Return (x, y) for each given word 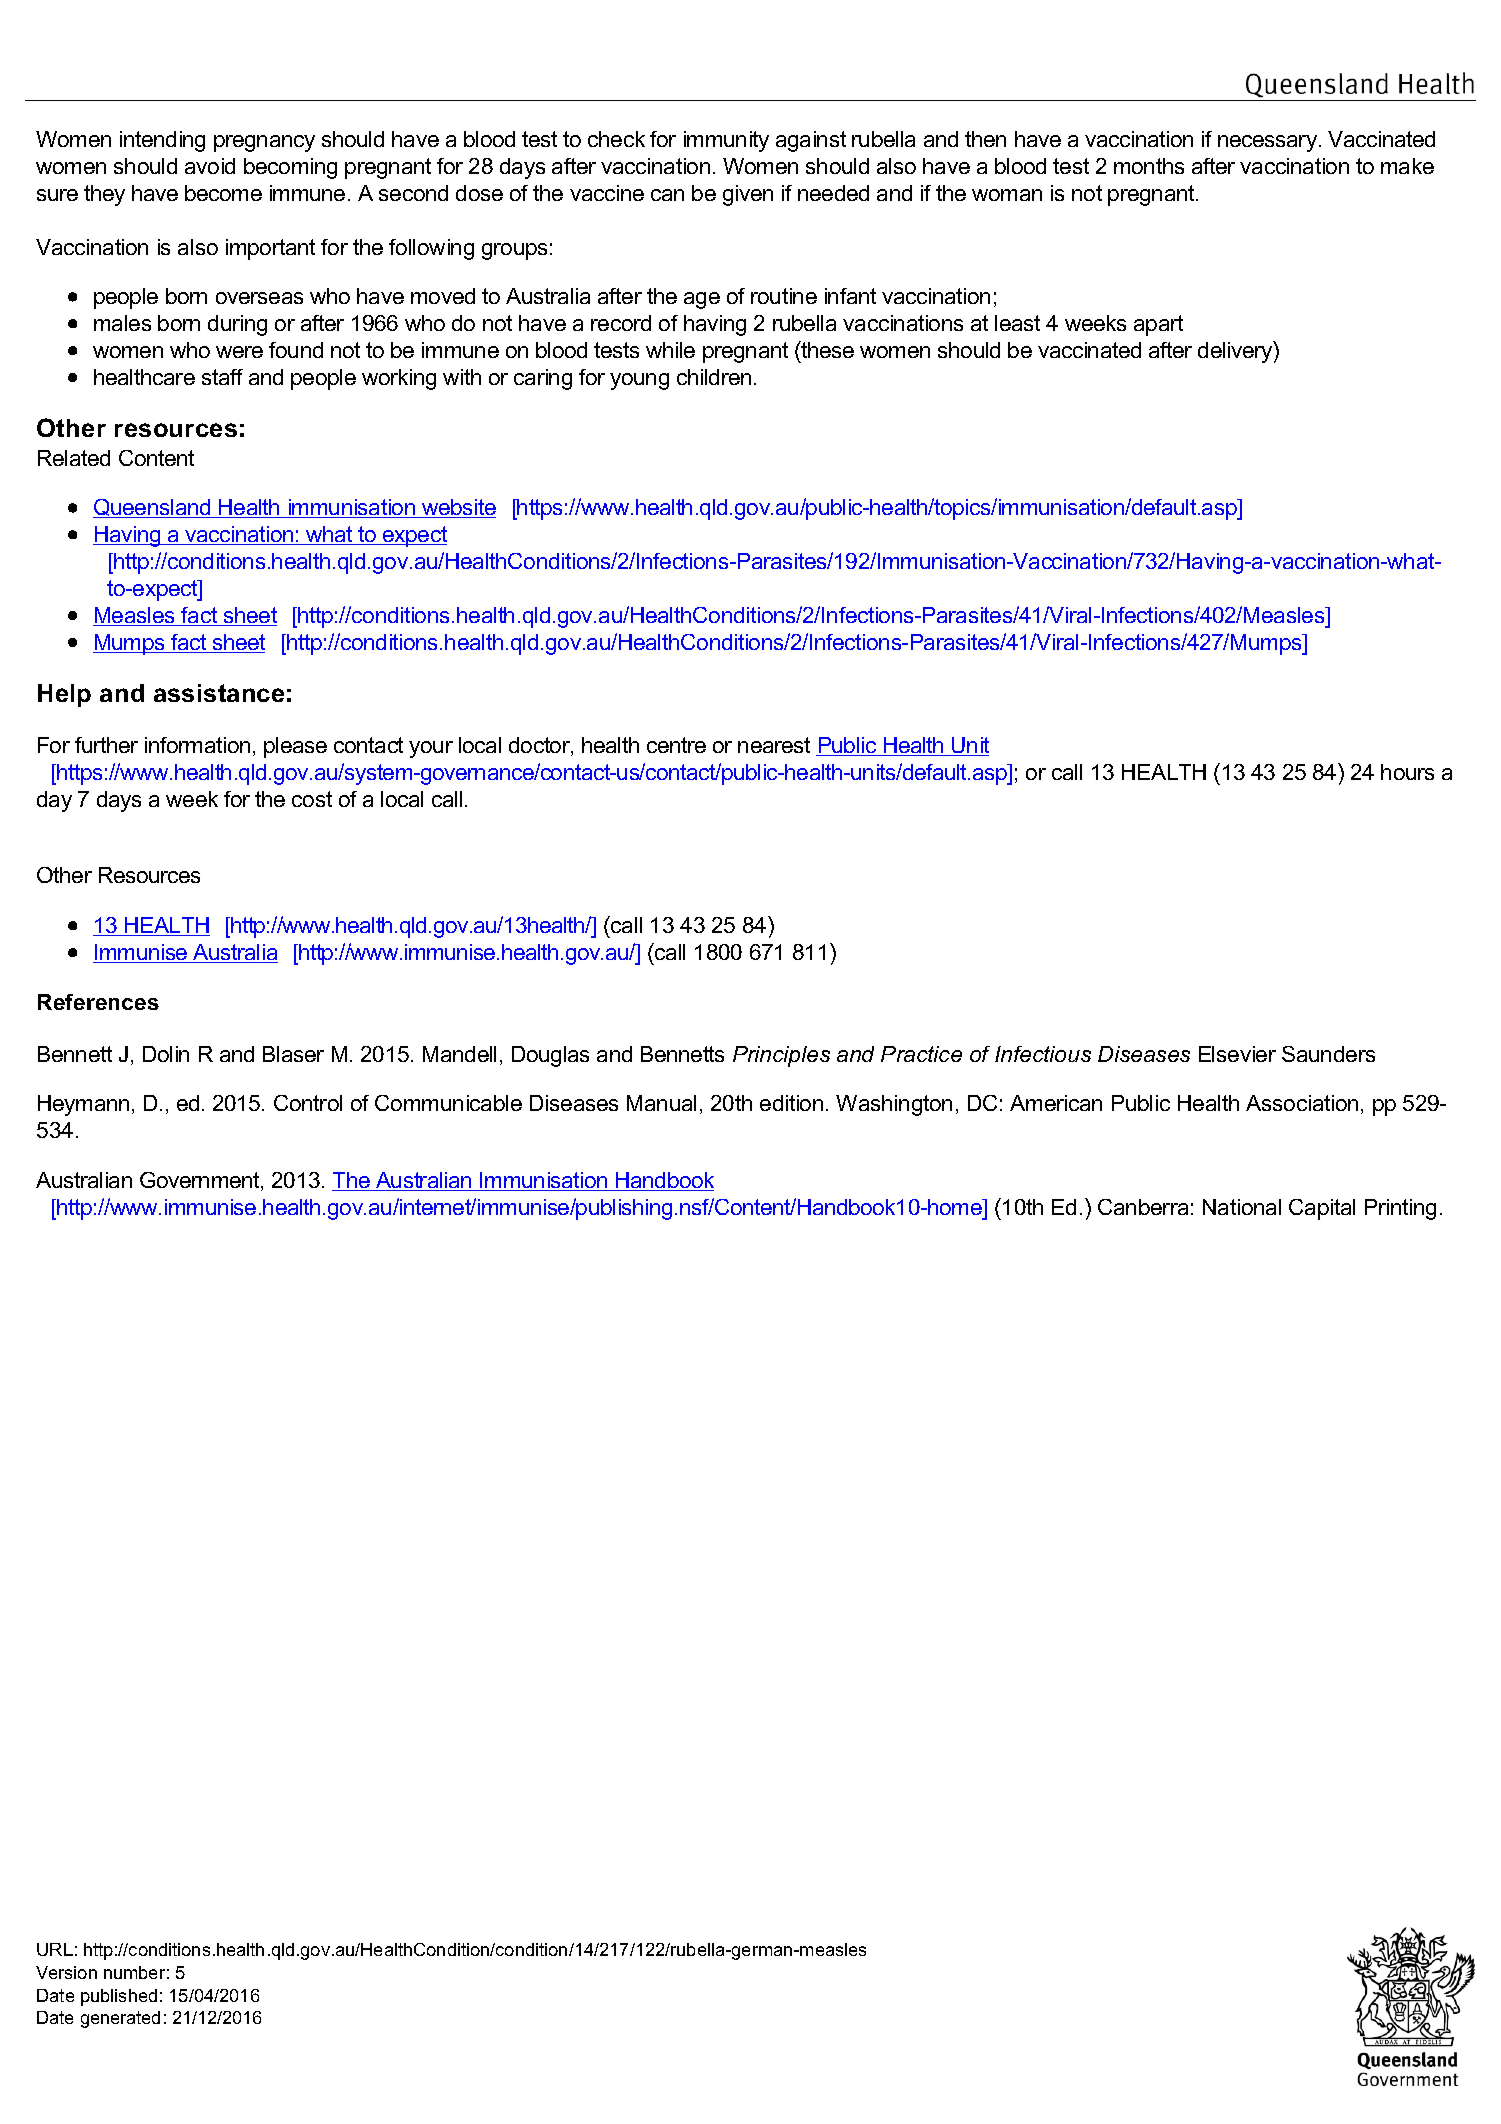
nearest (774, 745)
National (1242, 1207)
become (223, 193)
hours (1407, 772)
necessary (1269, 143)
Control (308, 1103)
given (748, 195)
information (197, 745)
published (119, 1997)
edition (791, 1103)
